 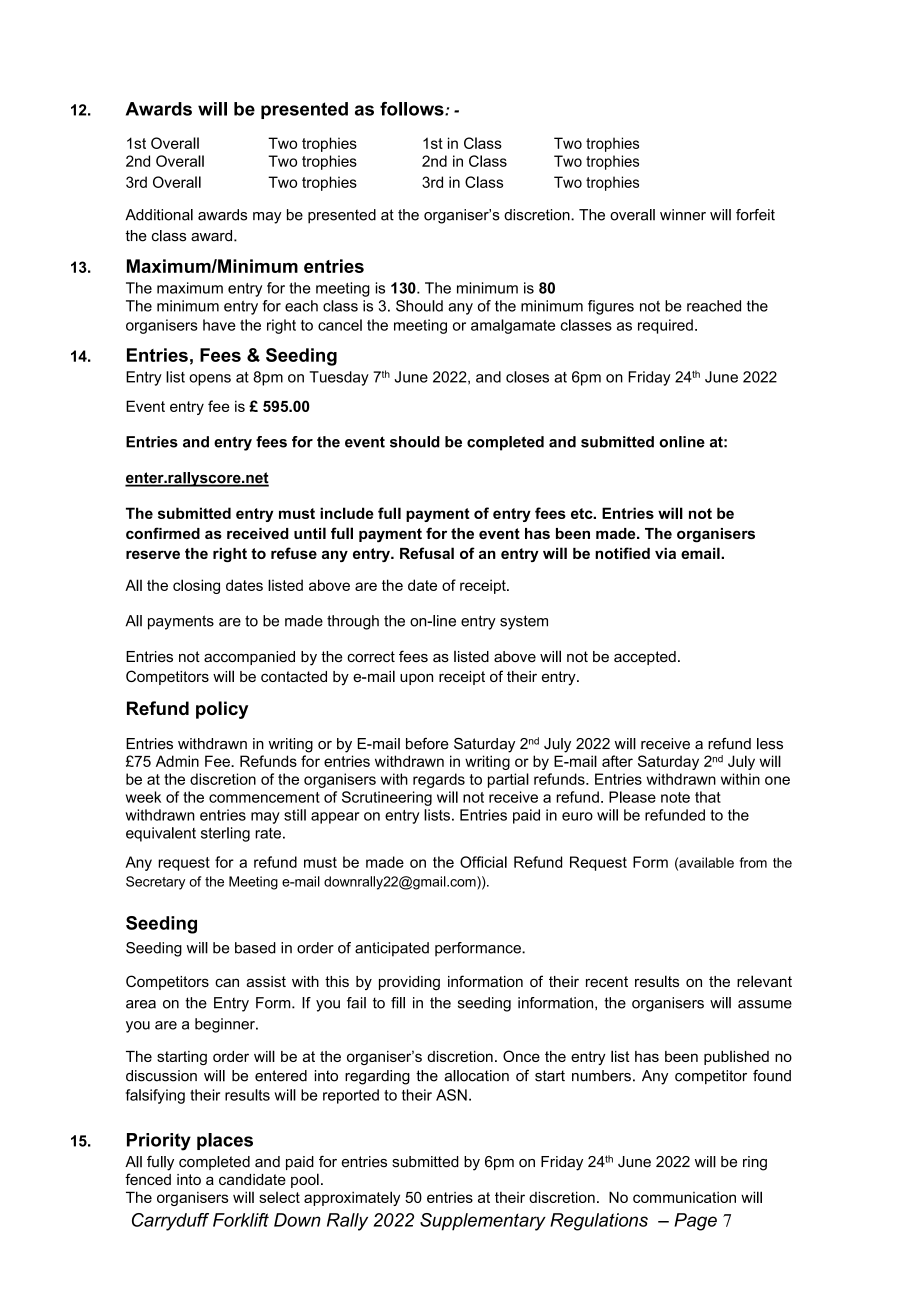 What do you see at coordinates (527, 377) in the document?
I see `closes` at bounding box center [527, 377].
